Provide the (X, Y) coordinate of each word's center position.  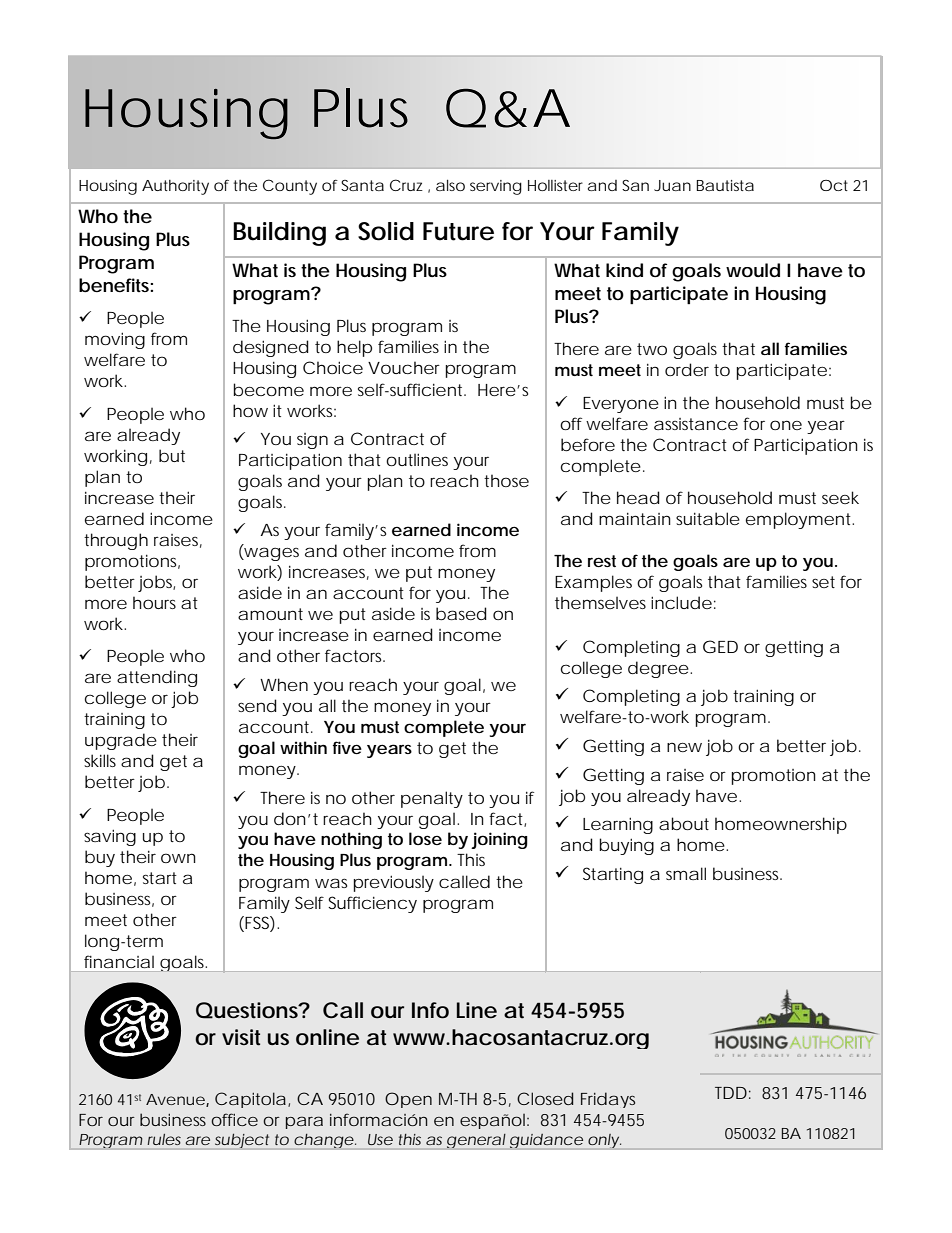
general (476, 1141)
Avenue (175, 1099)
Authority (175, 187)
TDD (731, 1093)
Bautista (725, 185)
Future (458, 231)
